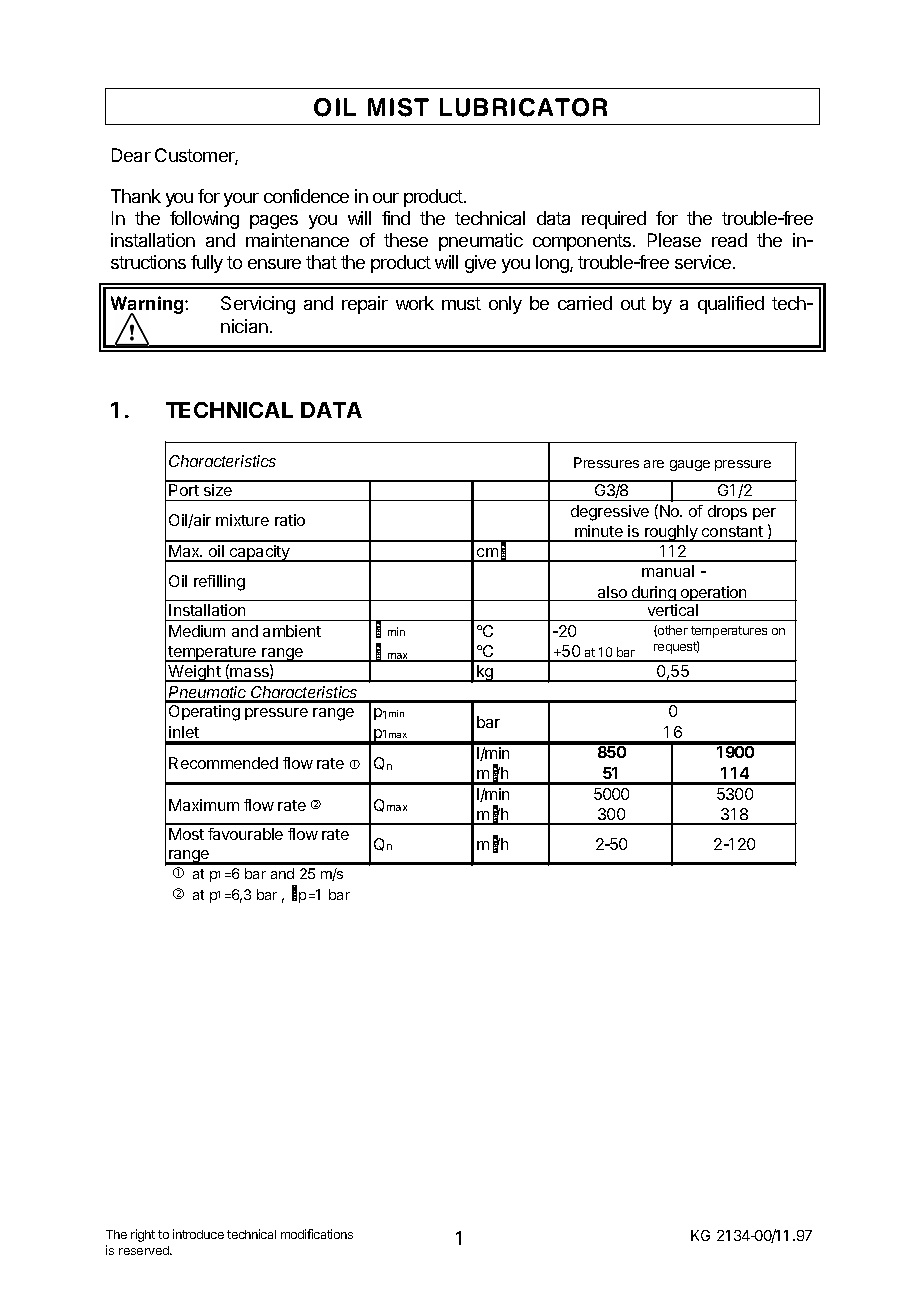 Image resolution: width=924 pixels, height=1307 pixels. I want to click on Weight, so click(194, 673).
